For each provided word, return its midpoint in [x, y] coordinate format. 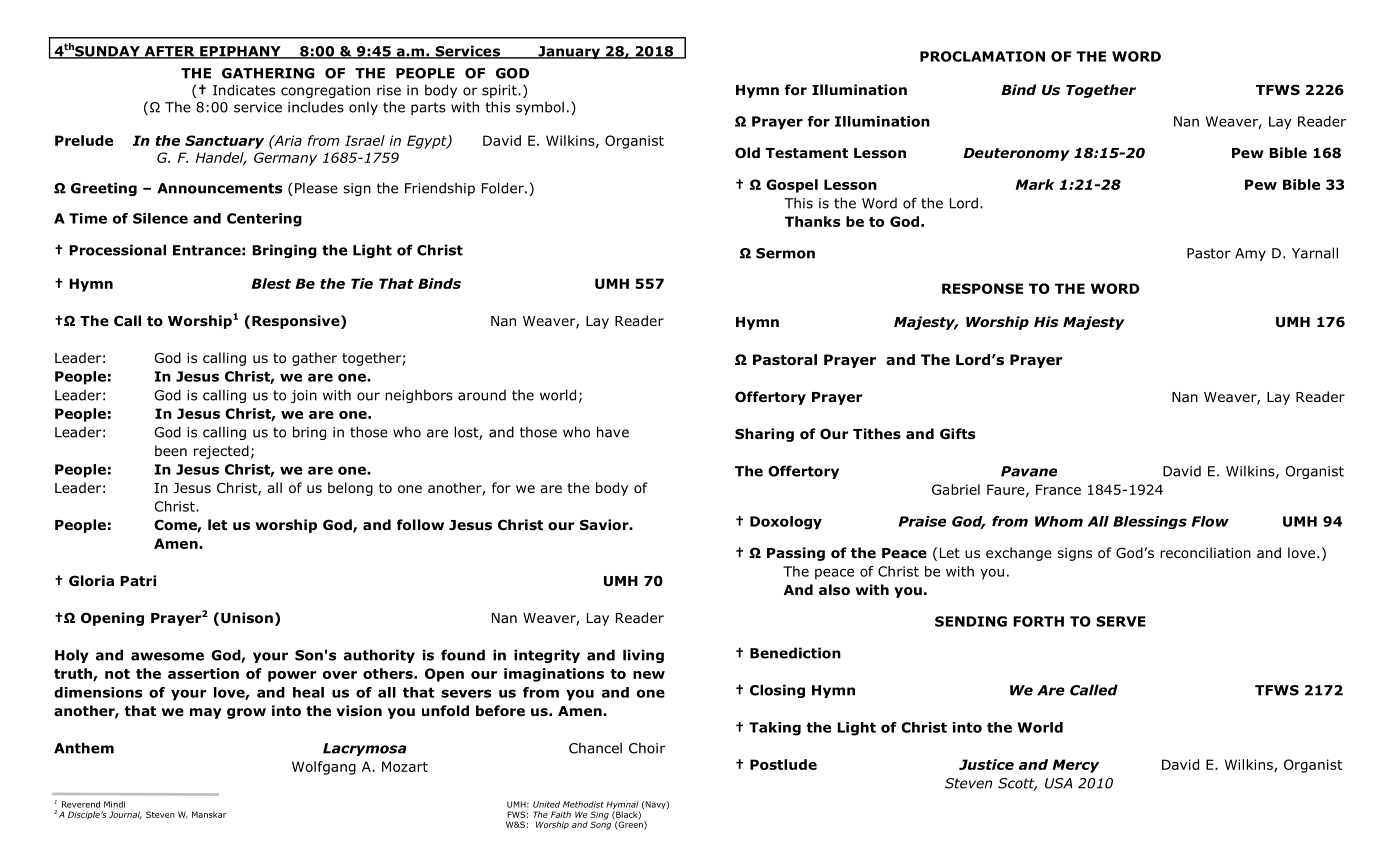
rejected [221, 452]
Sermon [785, 253]
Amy [1250, 254]
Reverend [81, 804]
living [643, 656]
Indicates [244, 90]
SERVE [1121, 621]
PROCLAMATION [982, 56]
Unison [247, 618]
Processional [117, 250]
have [613, 432]
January [569, 52]
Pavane [1029, 471]
